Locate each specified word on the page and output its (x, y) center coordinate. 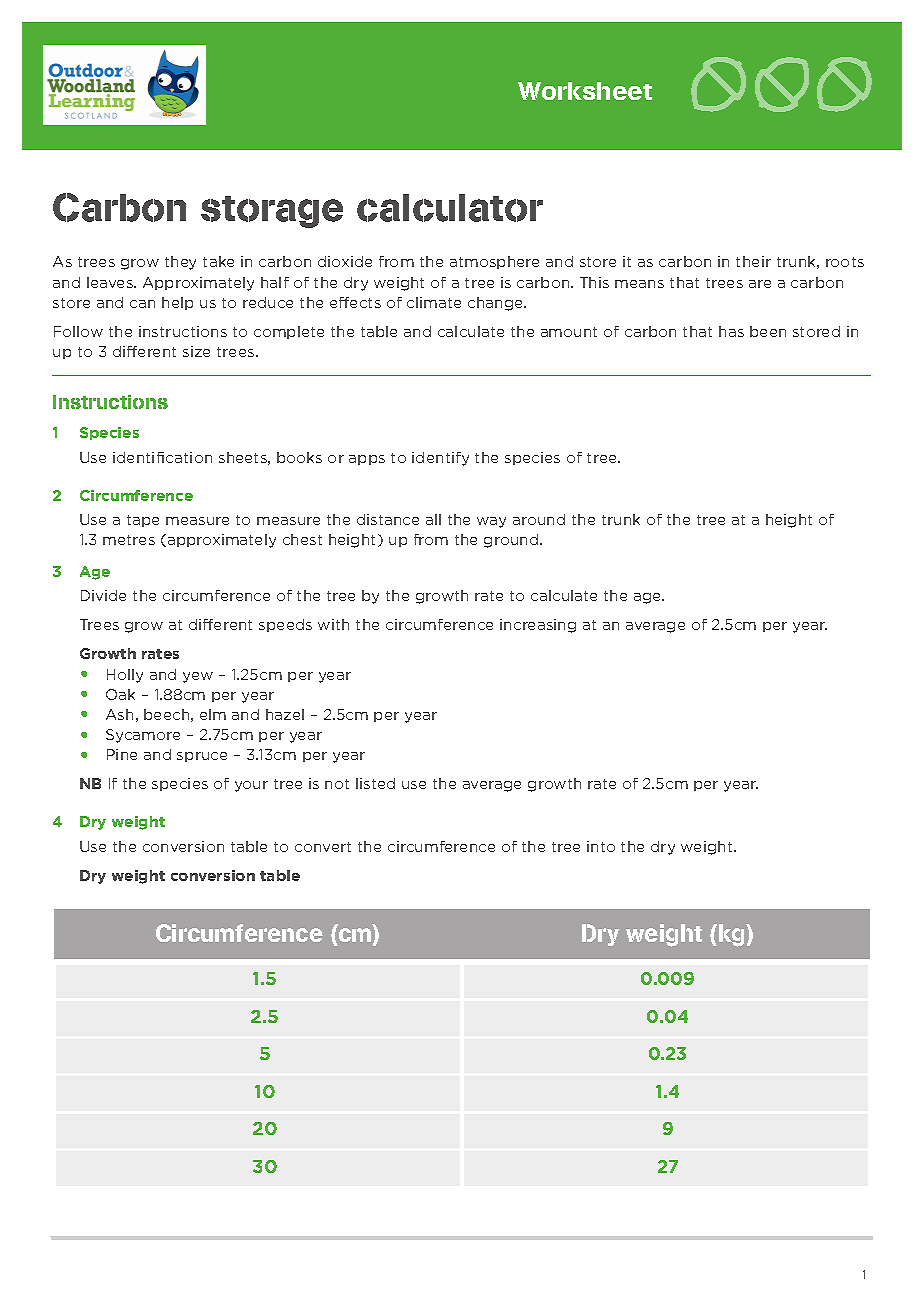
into (601, 846)
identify (440, 459)
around (539, 519)
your (251, 786)
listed (375, 783)
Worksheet (585, 91)
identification (162, 457)
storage (272, 212)
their (753, 261)
